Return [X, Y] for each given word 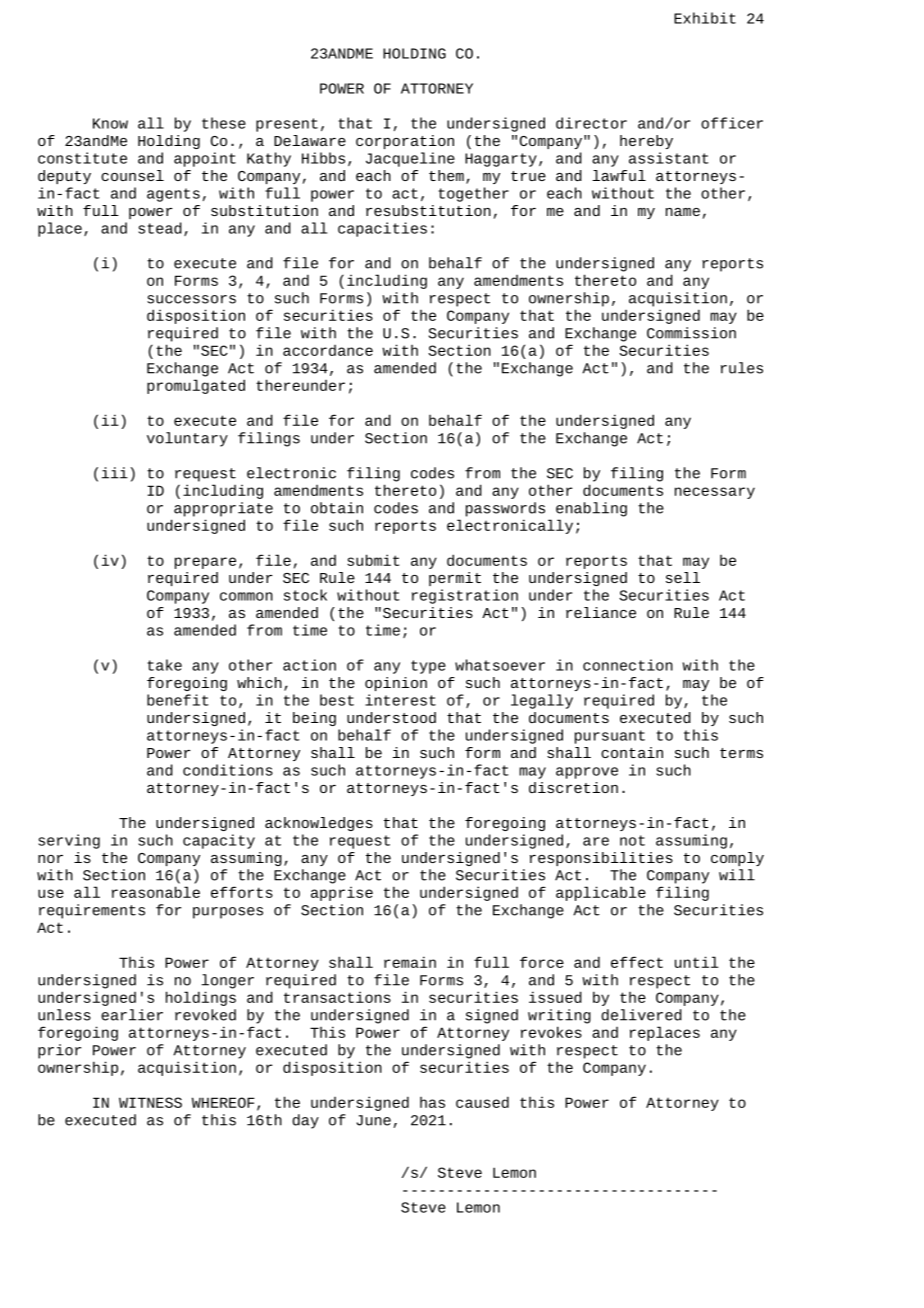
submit [373, 560]
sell [683, 577]
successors [191, 299]
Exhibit [705, 18]
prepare [205, 563]
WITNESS [150, 1102]
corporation [405, 142]
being [314, 719]
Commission [691, 333]
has [432, 1102]
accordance [328, 350]
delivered [641, 1015]
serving [69, 841]
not [632, 840]
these [224, 123]
